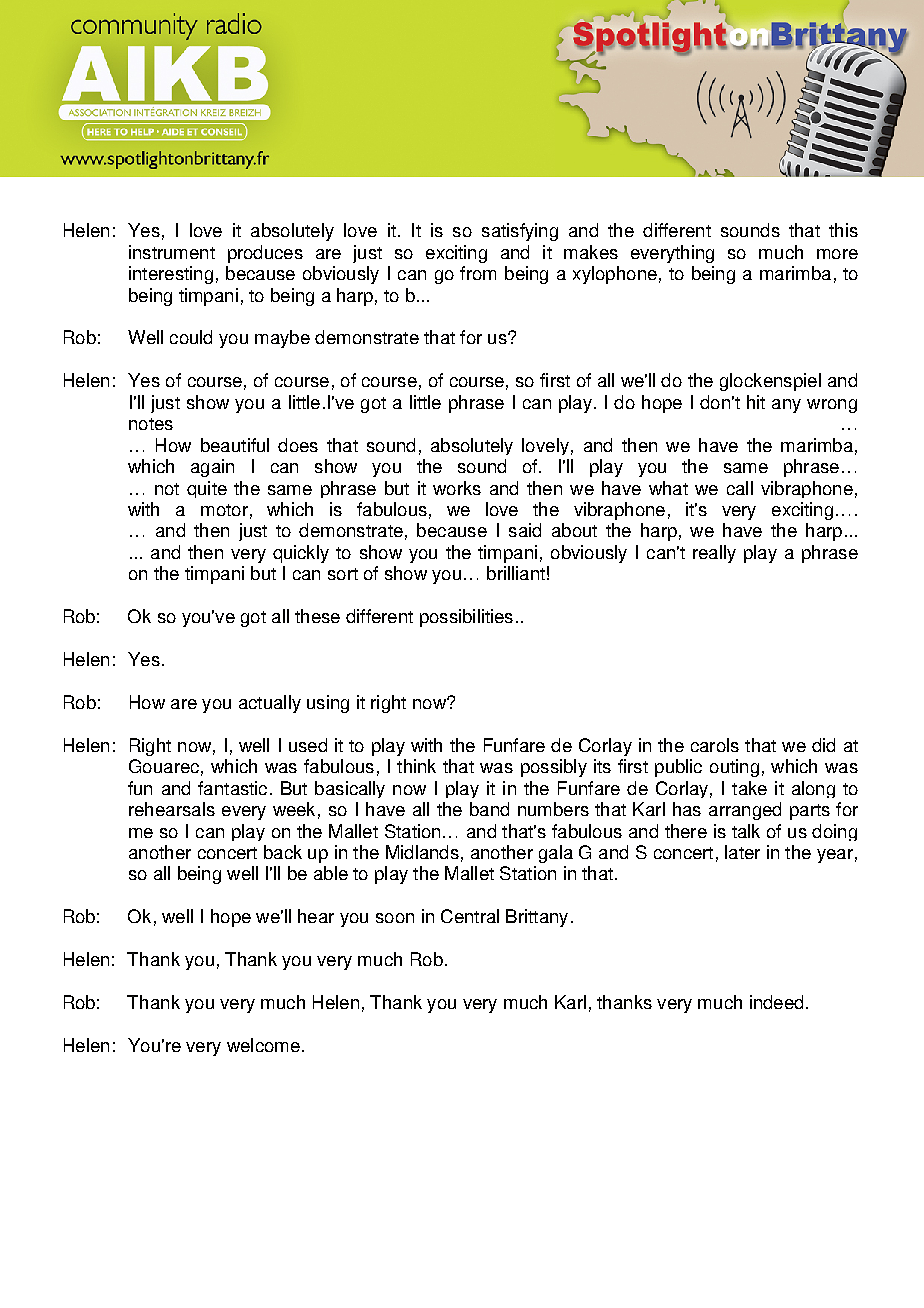 The width and height of the page is (924, 1308). Describe the element at coordinates (263, 1045) in the page. I see `welcome` at that location.
